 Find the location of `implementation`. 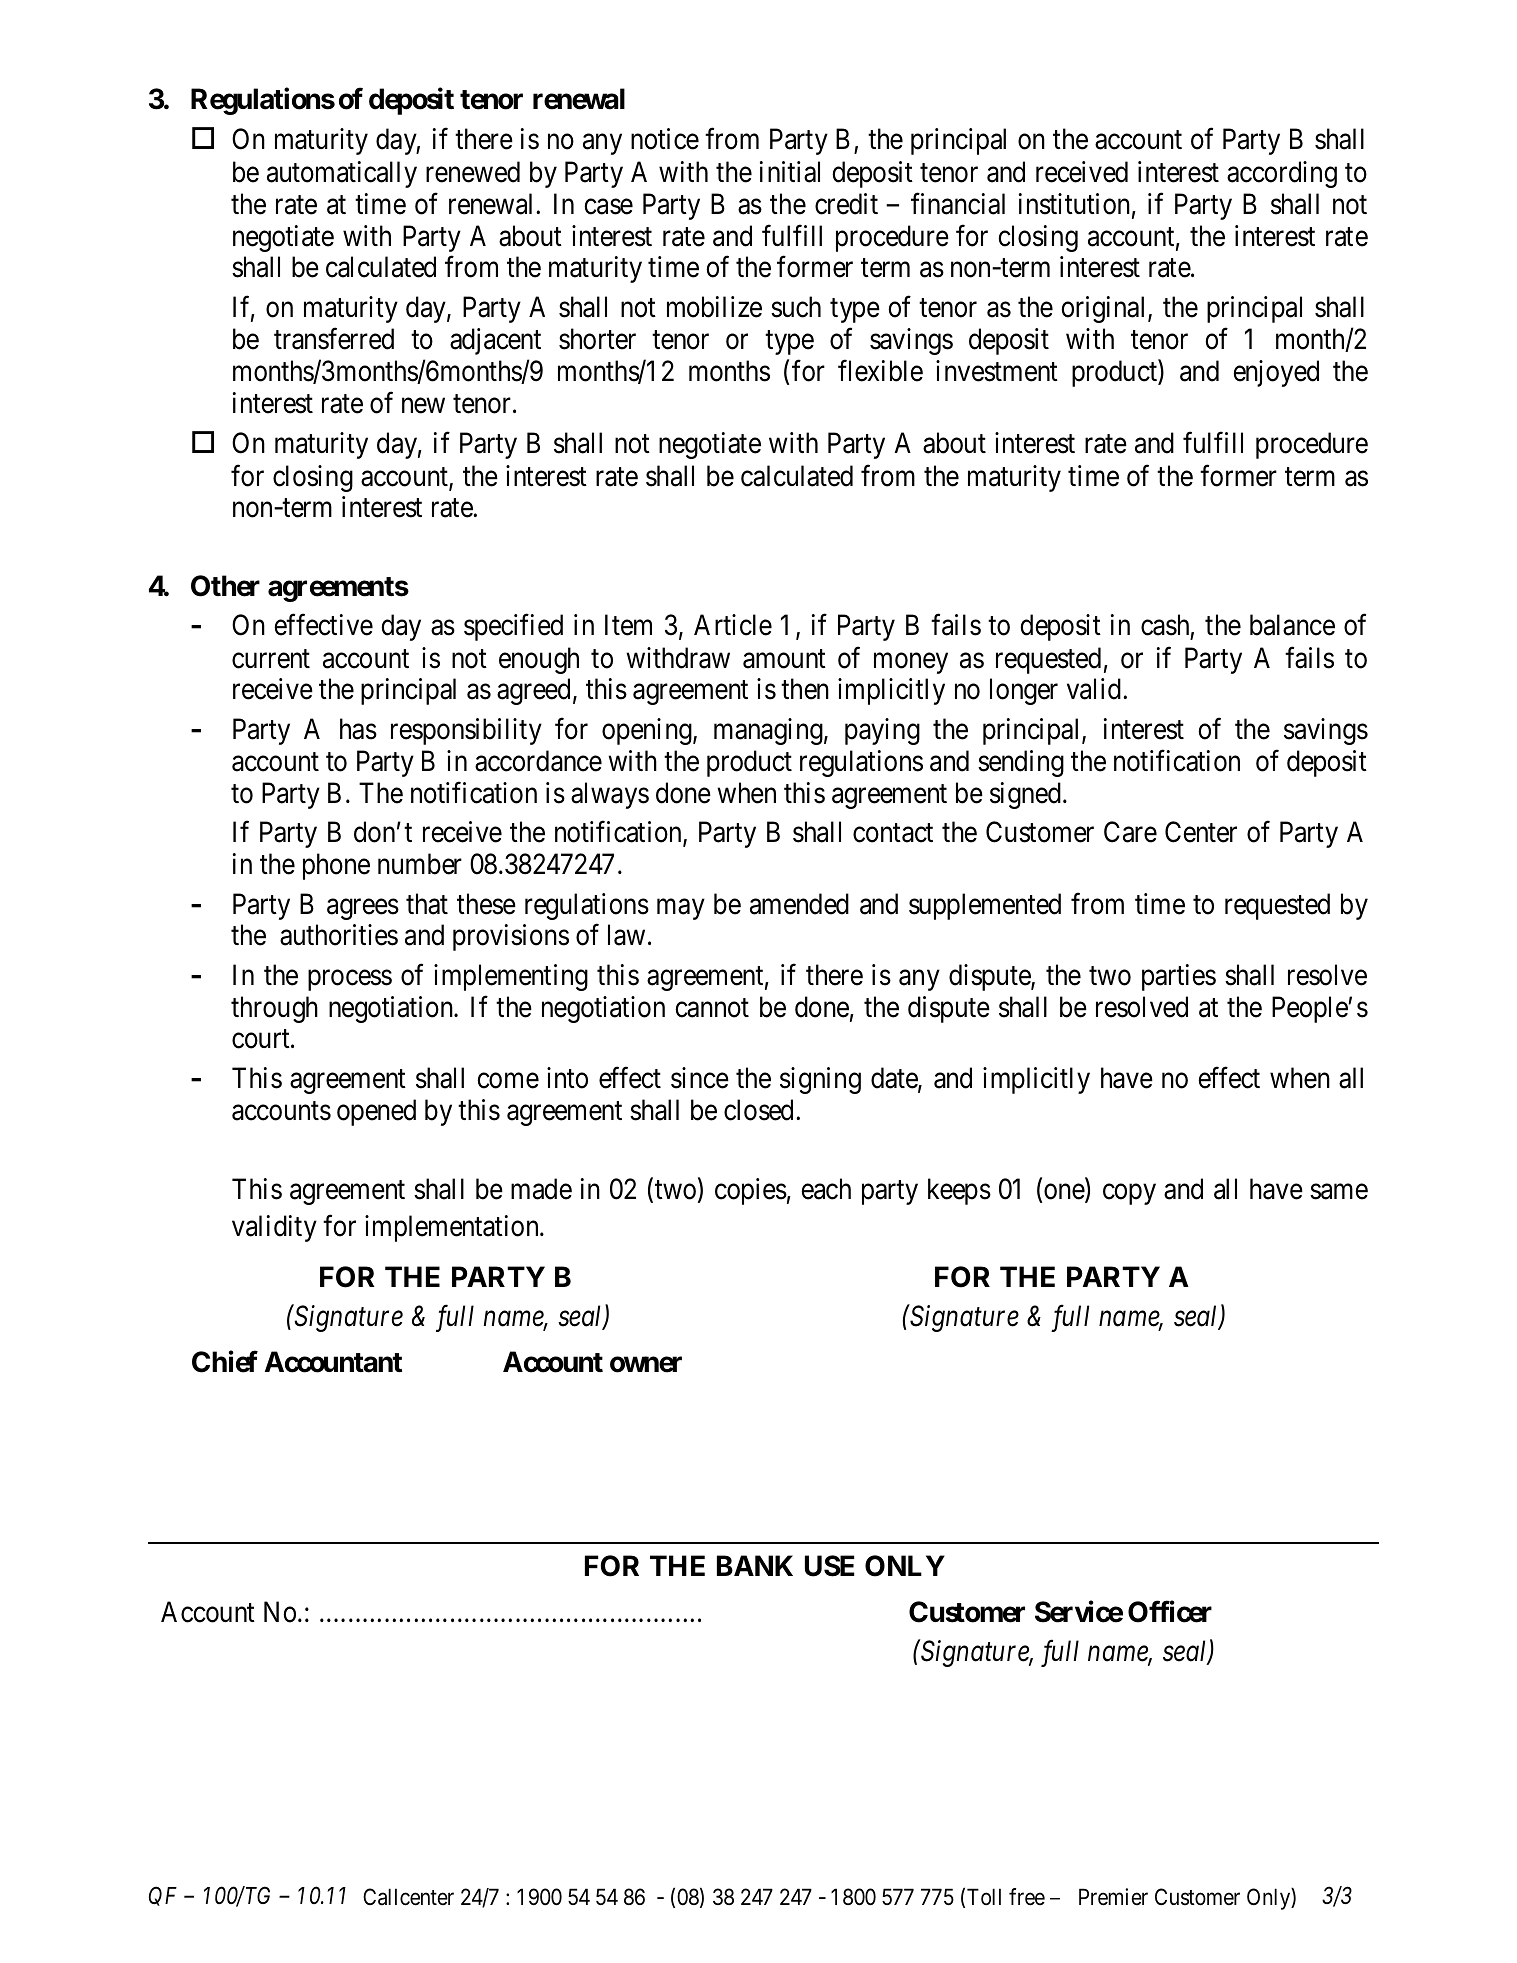

implementation is located at coordinates (453, 1228).
